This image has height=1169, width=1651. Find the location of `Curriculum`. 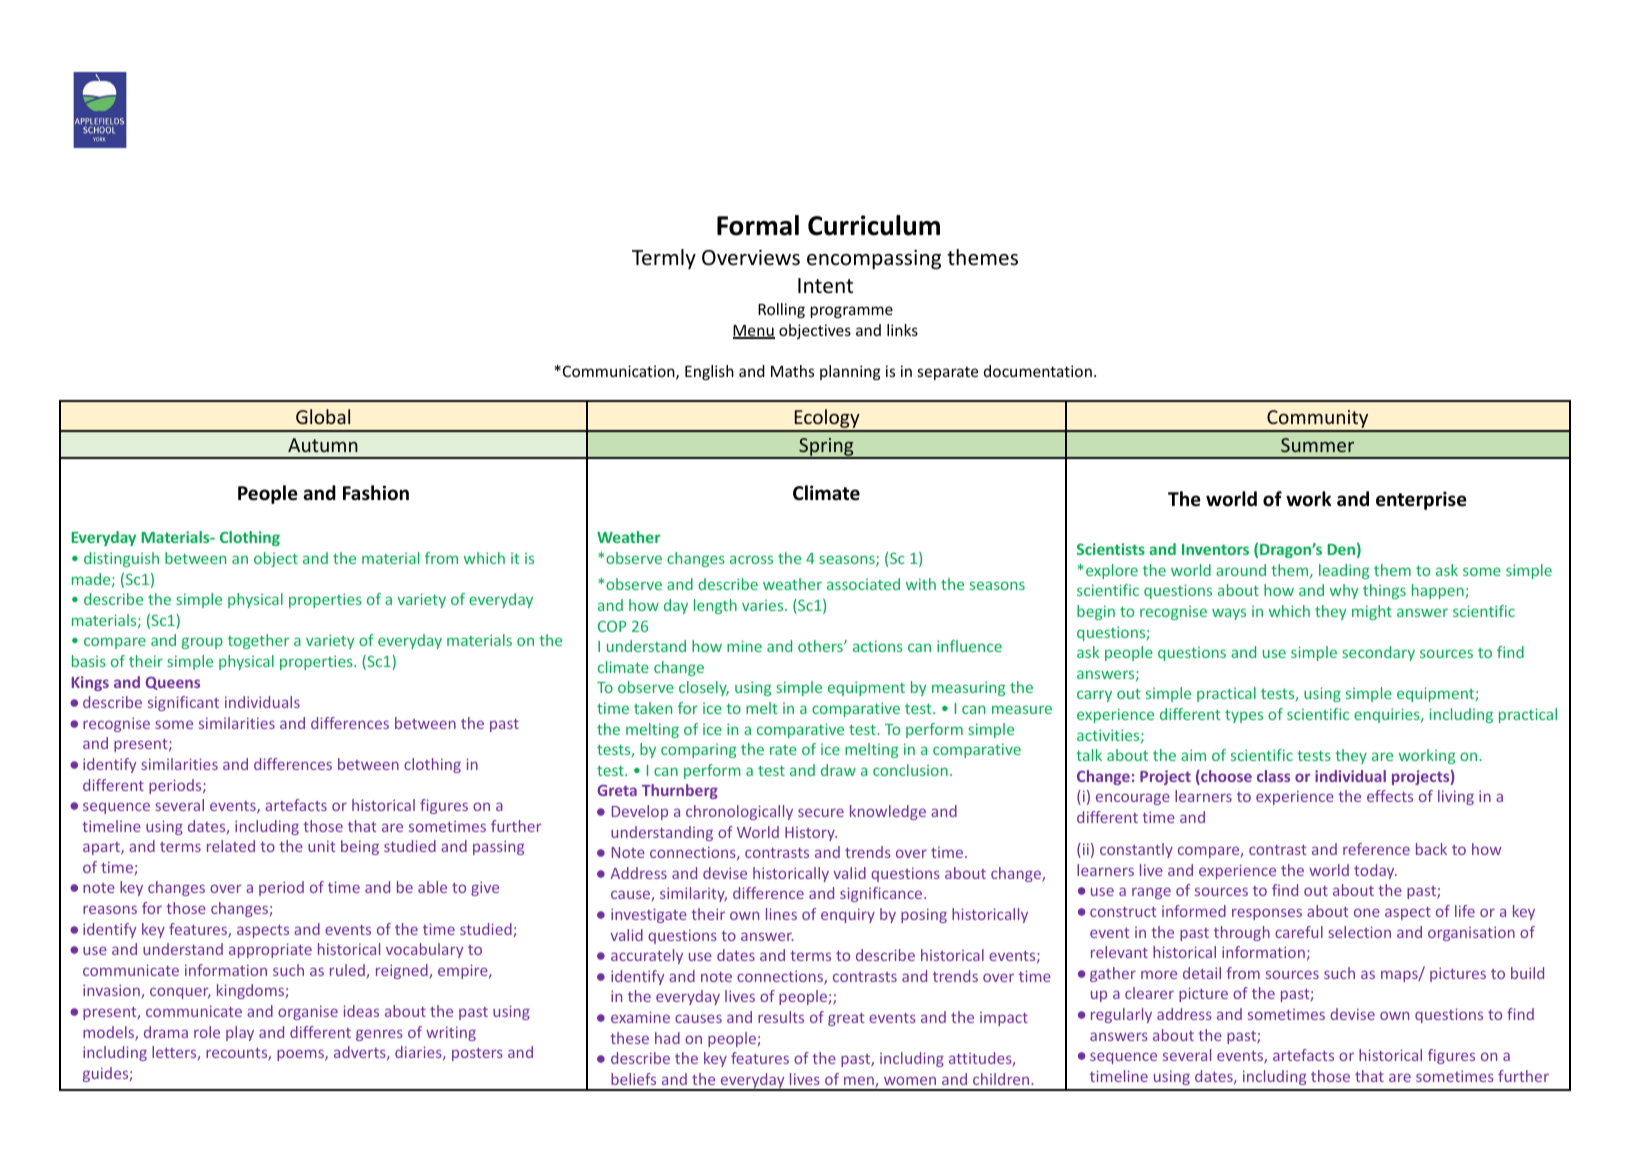

Curriculum is located at coordinates (874, 225).
